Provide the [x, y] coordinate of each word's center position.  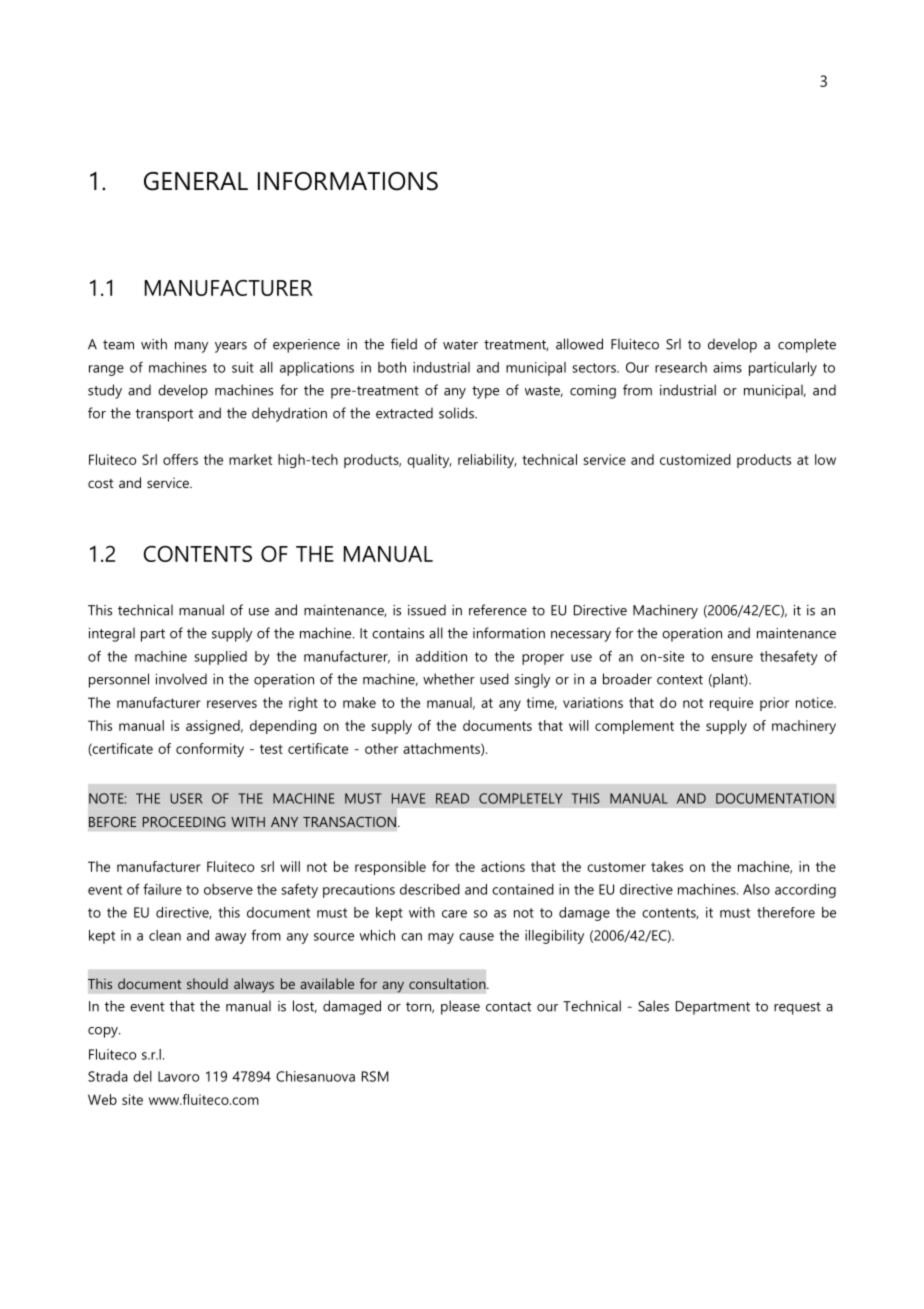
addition [441, 656]
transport [164, 415]
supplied [220, 658]
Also [756, 889]
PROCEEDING [184, 822]
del [142, 1076]
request [797, 1008]
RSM [375, 1076]
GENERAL [196, 181]
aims [727, 367]
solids [457, 413]
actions [503, 866]
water [460, 345]
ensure [732, 658]
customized [695, 459]
